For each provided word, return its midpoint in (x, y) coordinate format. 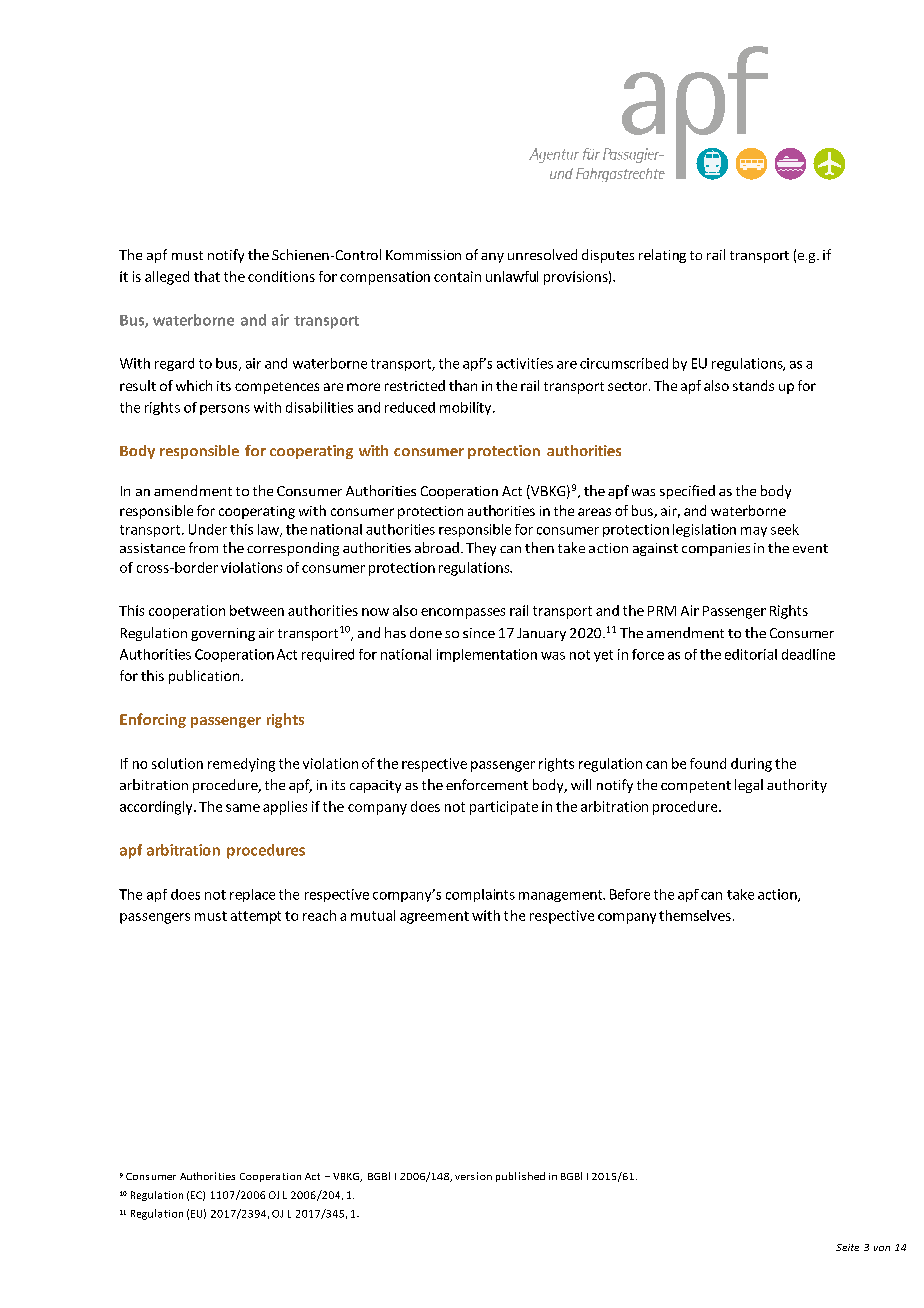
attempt (256, 917)
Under (208, 529)
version (473, 1176)
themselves (695, 915)
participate (504, 808)
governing (223, 634)
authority (797, 786)
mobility (467, 408)
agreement (434, 917)
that (207, 276)
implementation (487, 655)
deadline (808, 654)
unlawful (512, 276)
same (243, 808)
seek (785, 529)
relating (662, 256)
